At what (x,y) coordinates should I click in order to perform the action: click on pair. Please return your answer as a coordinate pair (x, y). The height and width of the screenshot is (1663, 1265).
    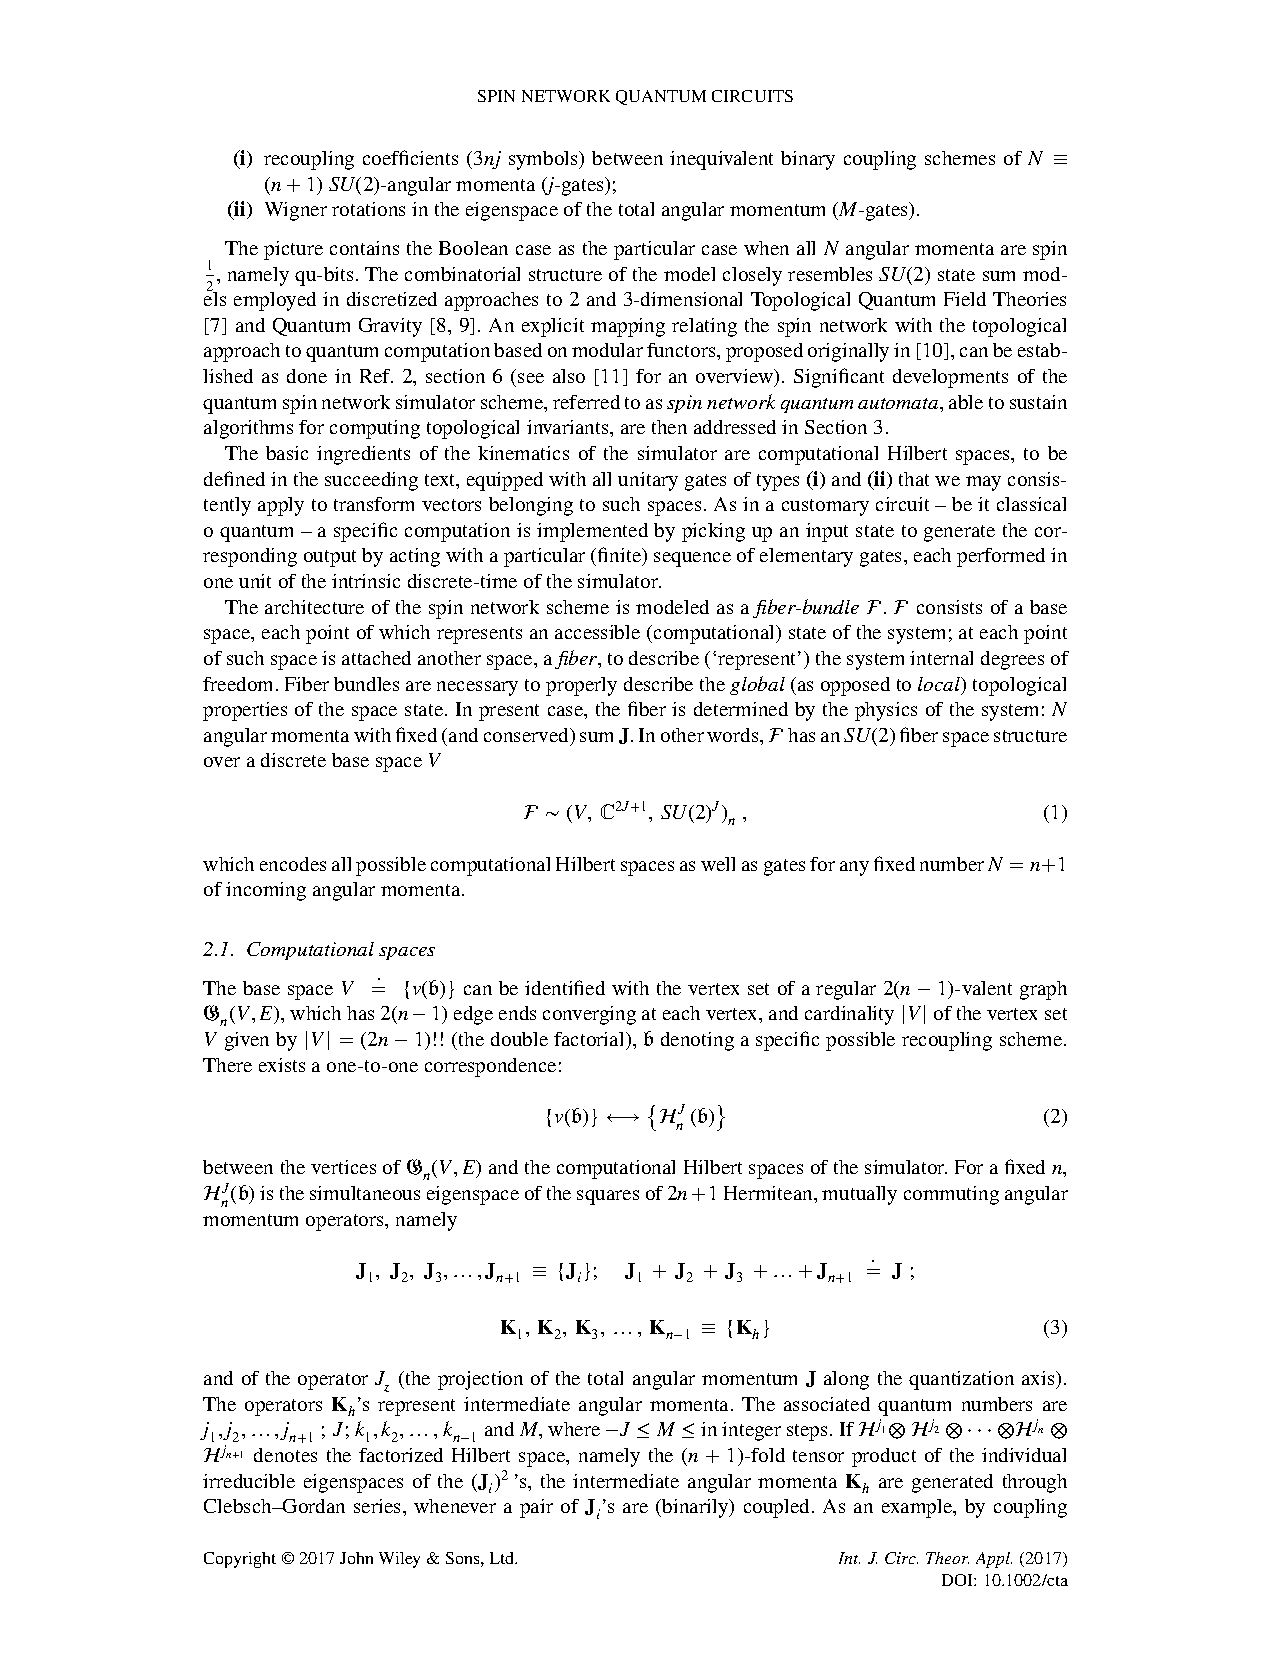
    Looking at the image, I should click on (536, 1508).
